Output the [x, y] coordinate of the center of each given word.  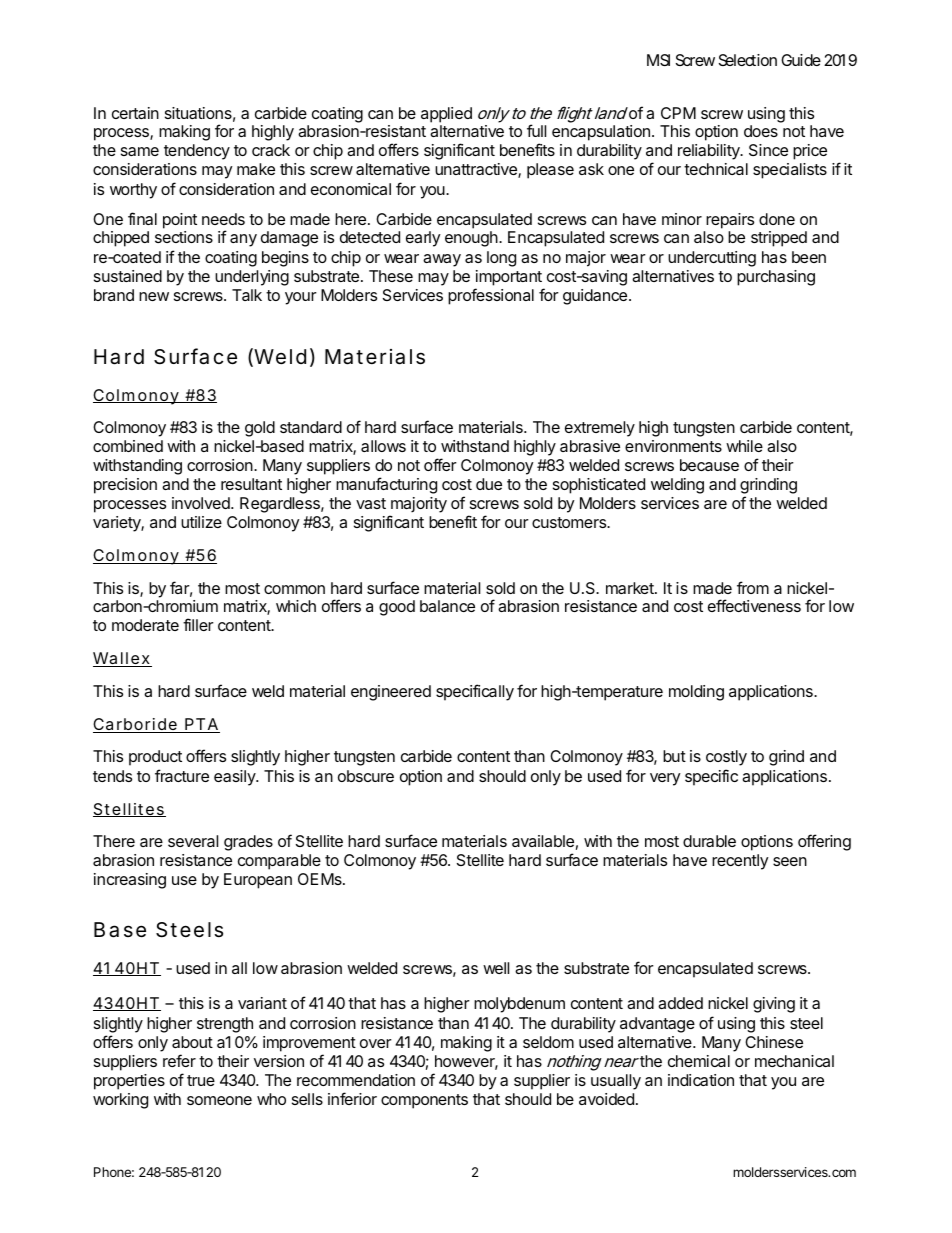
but [674, 756]
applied [446, 115]
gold [260, 429]
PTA [201, 725]
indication [701, 1080]
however [466, 1062]
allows [383, 446]
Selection [748, 60]
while [744, 446]
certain [135, 113]
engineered [391, 693]
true [201, 1080]
